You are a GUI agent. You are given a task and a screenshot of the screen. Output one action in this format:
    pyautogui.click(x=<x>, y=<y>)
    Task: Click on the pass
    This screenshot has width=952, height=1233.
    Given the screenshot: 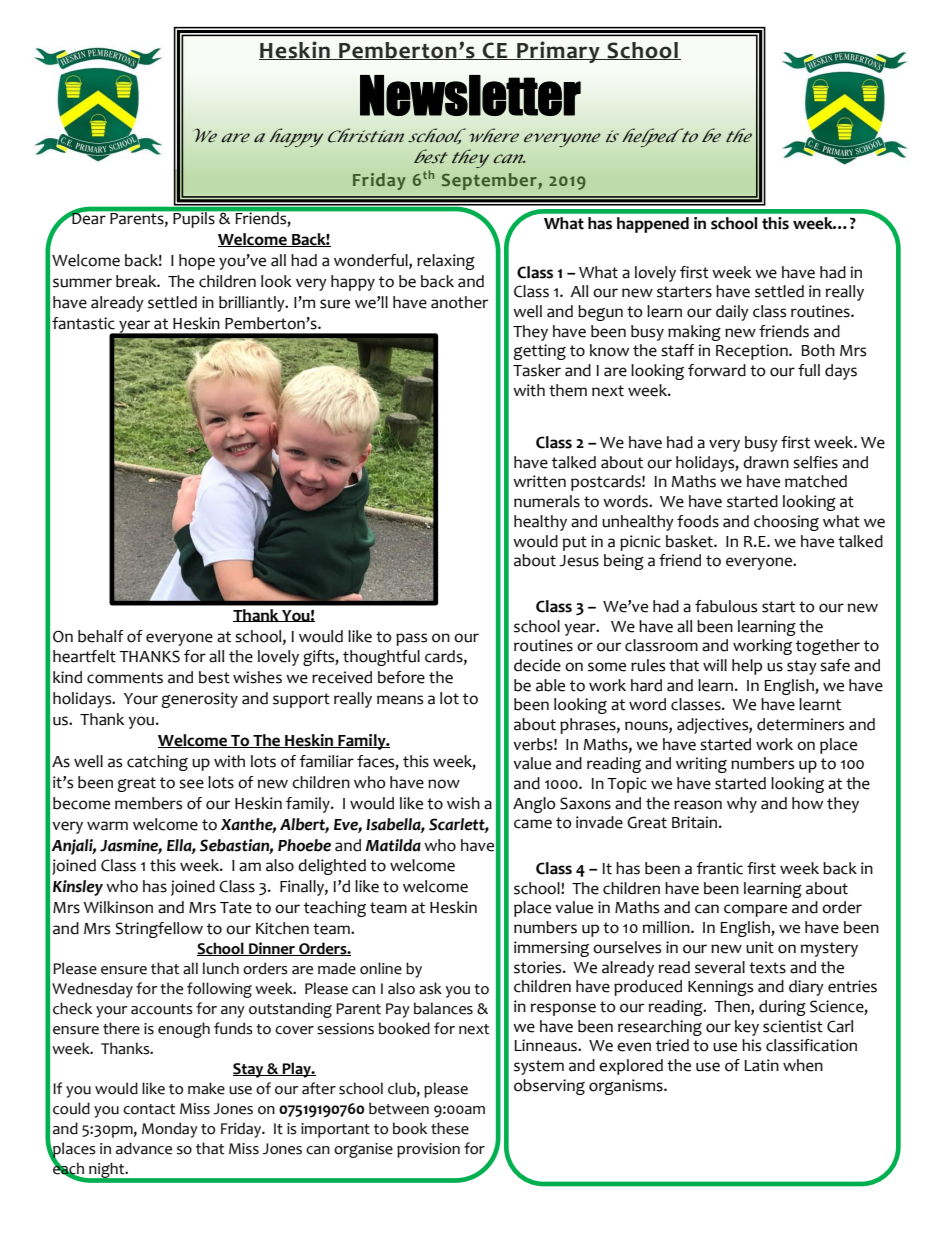 What is the action you would take?
    pyautogui.click(x=411, y=639)
